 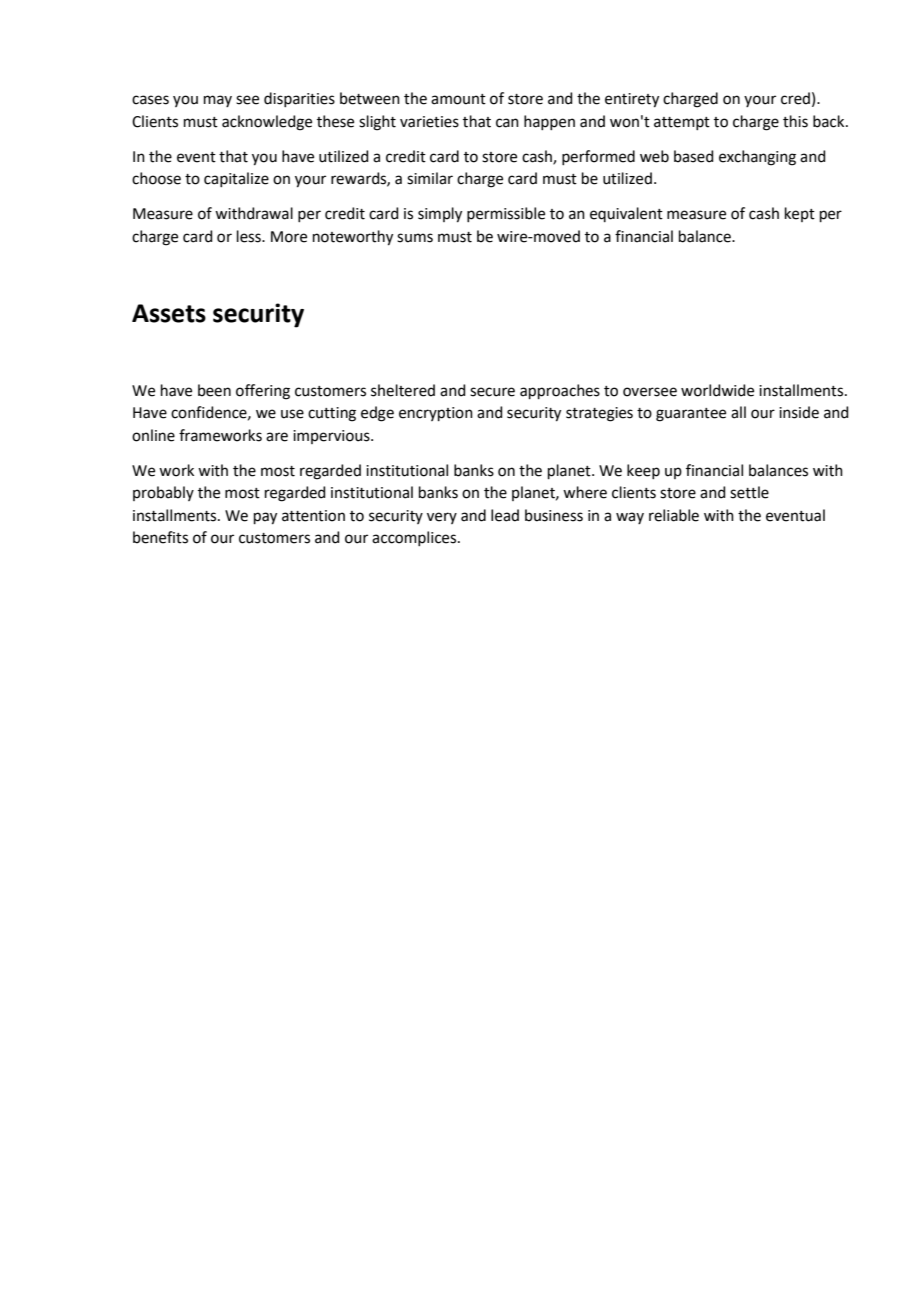 I want to click on pay, so click(x=265, y=518).
